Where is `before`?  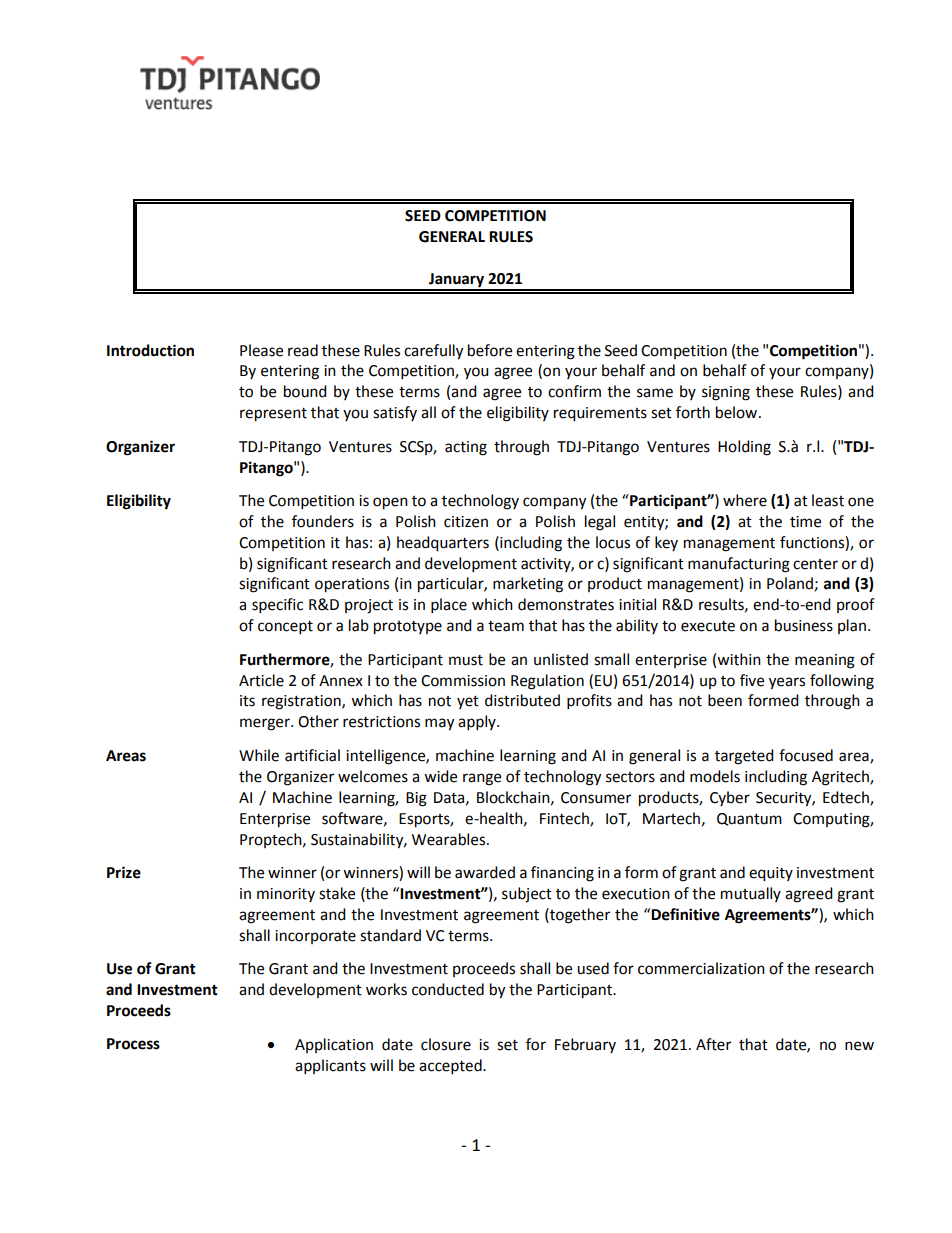 before is located at coordinates (490, 350).
